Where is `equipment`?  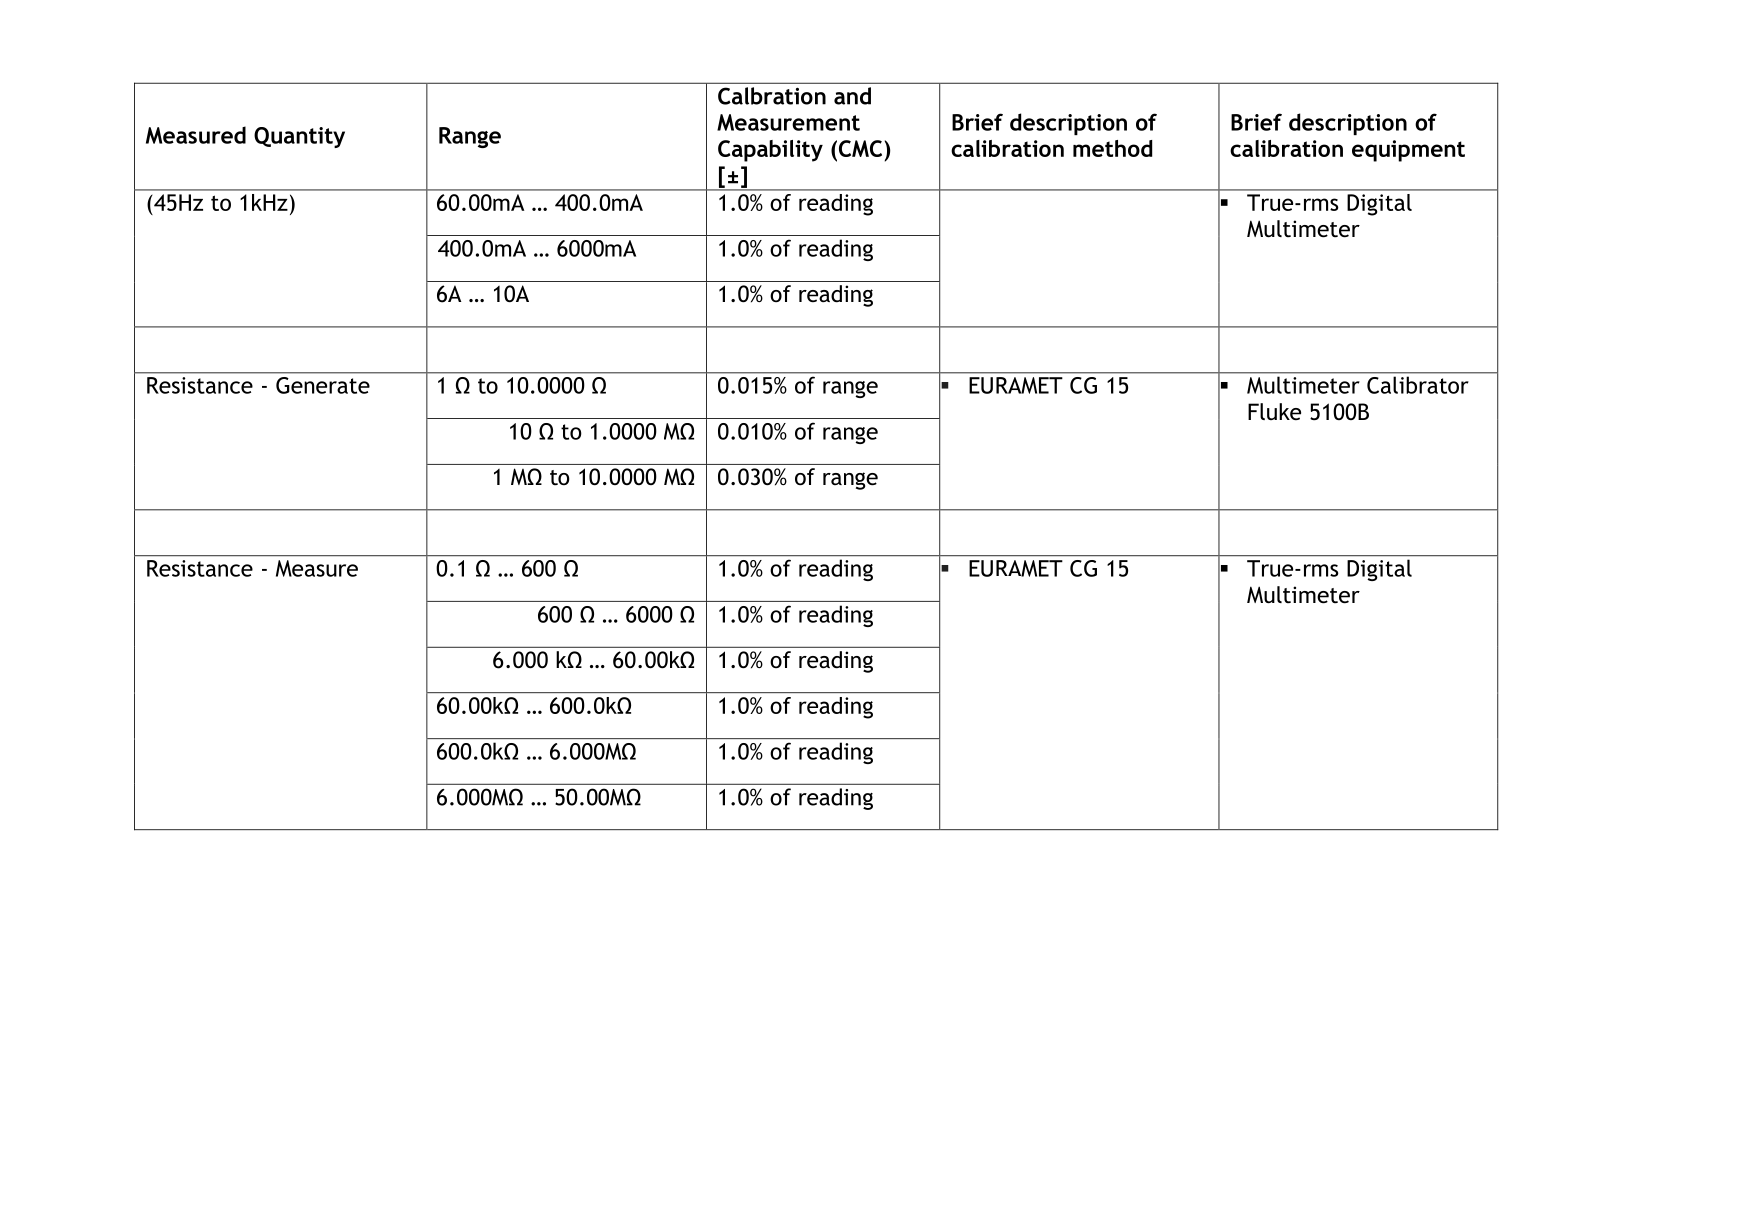 equipment is located at coordinates (1408, 151).
